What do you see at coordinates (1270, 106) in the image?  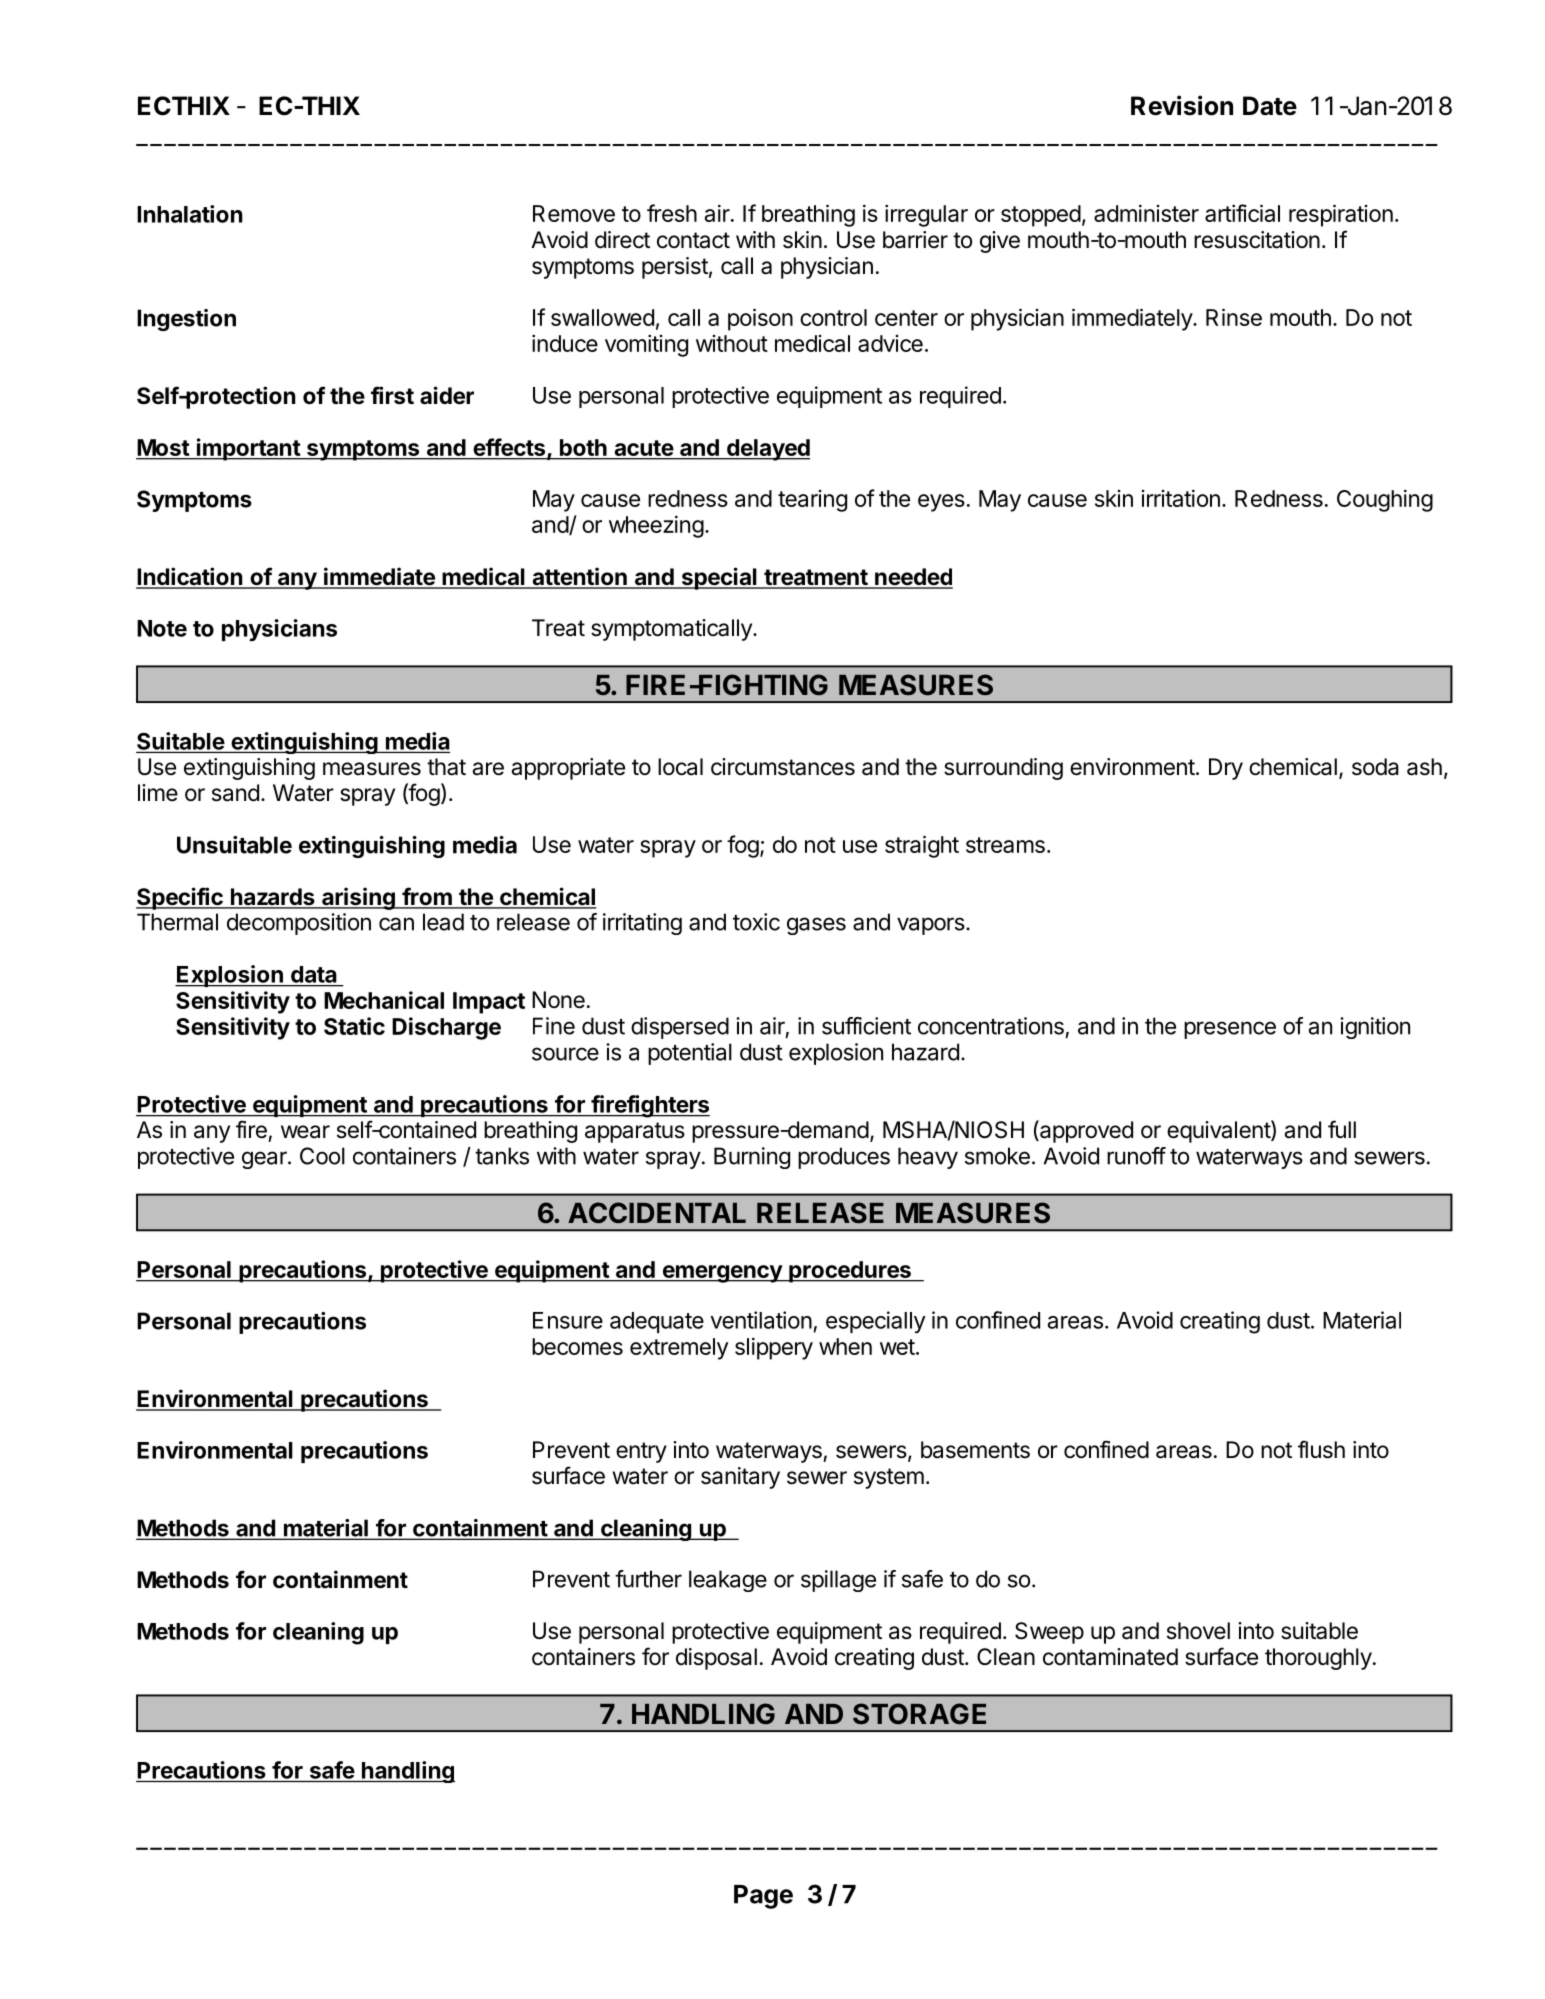 I see `Date` at bounding box center [1270, 106].
